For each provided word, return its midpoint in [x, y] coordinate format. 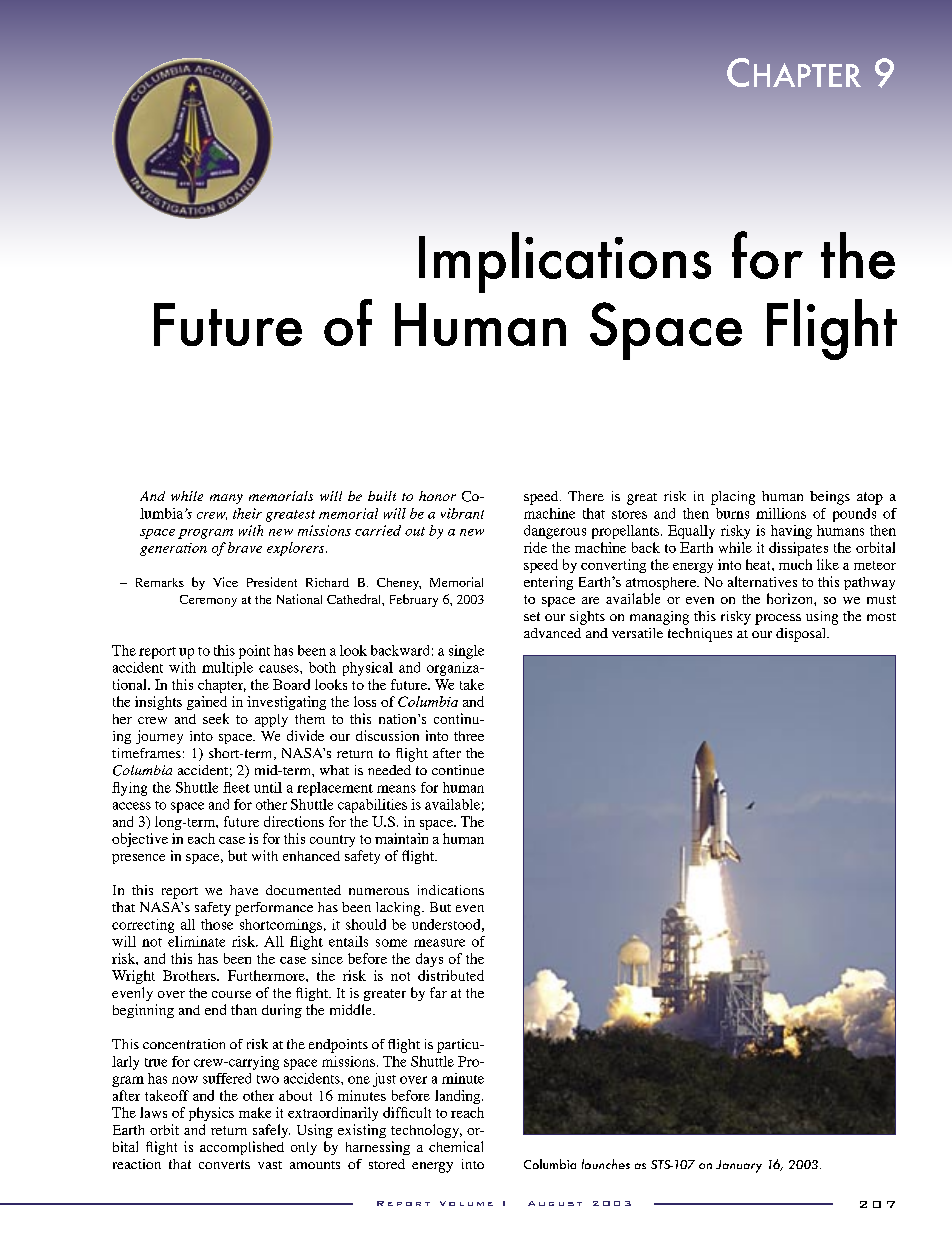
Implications [565, 262]
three [469, 736]
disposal [802, 635]
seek [216, 718]
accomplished [242, 1148]
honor [437, 496]
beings [830, 498]
